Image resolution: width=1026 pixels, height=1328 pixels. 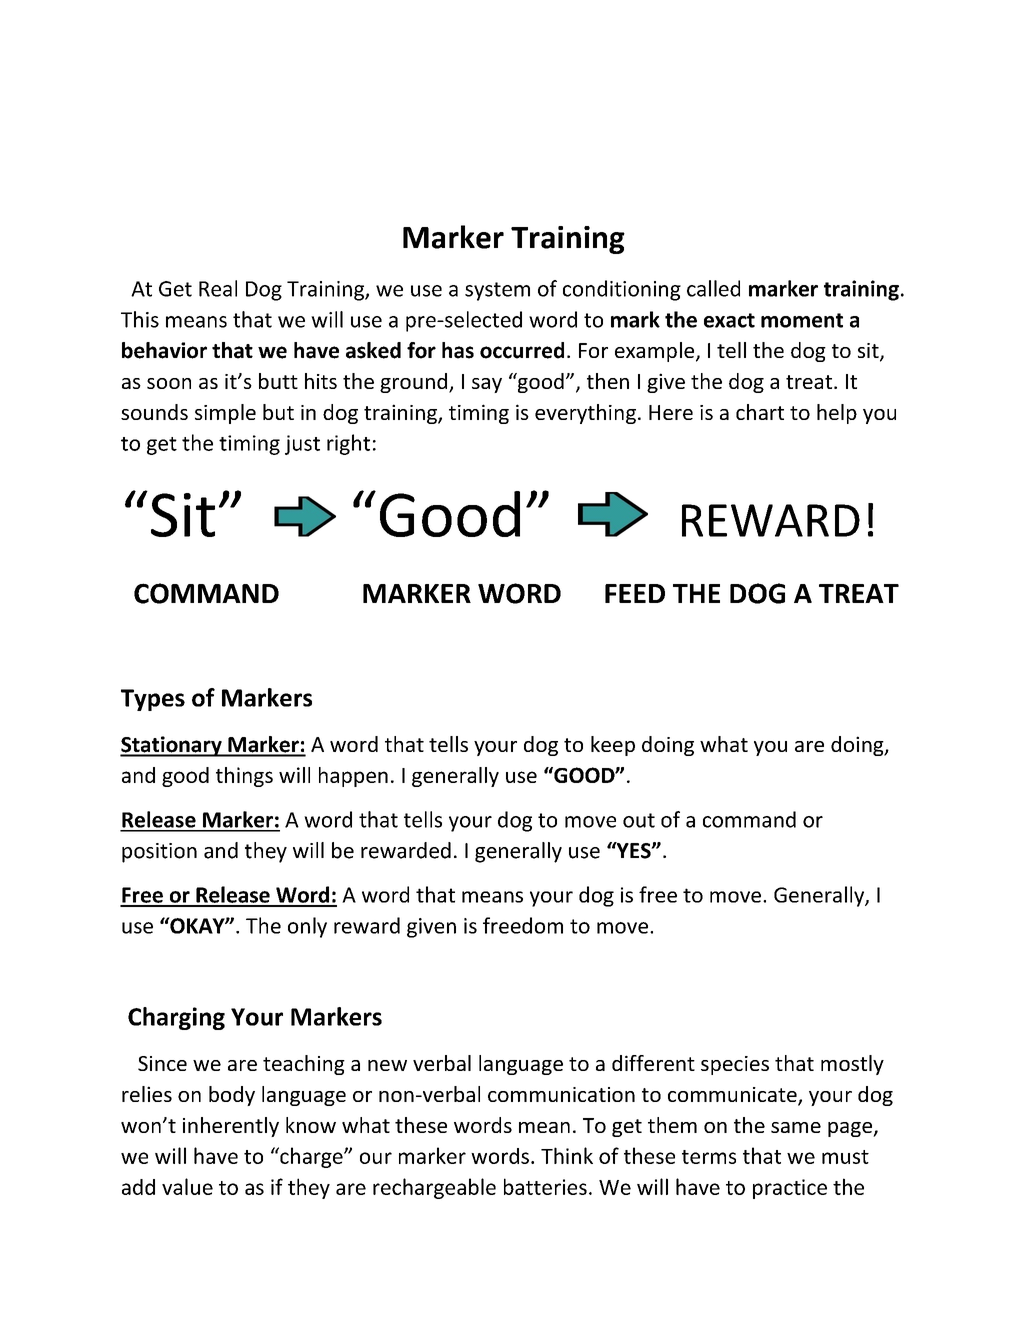 I want to click on FEED, so click(x=635, y=593).
